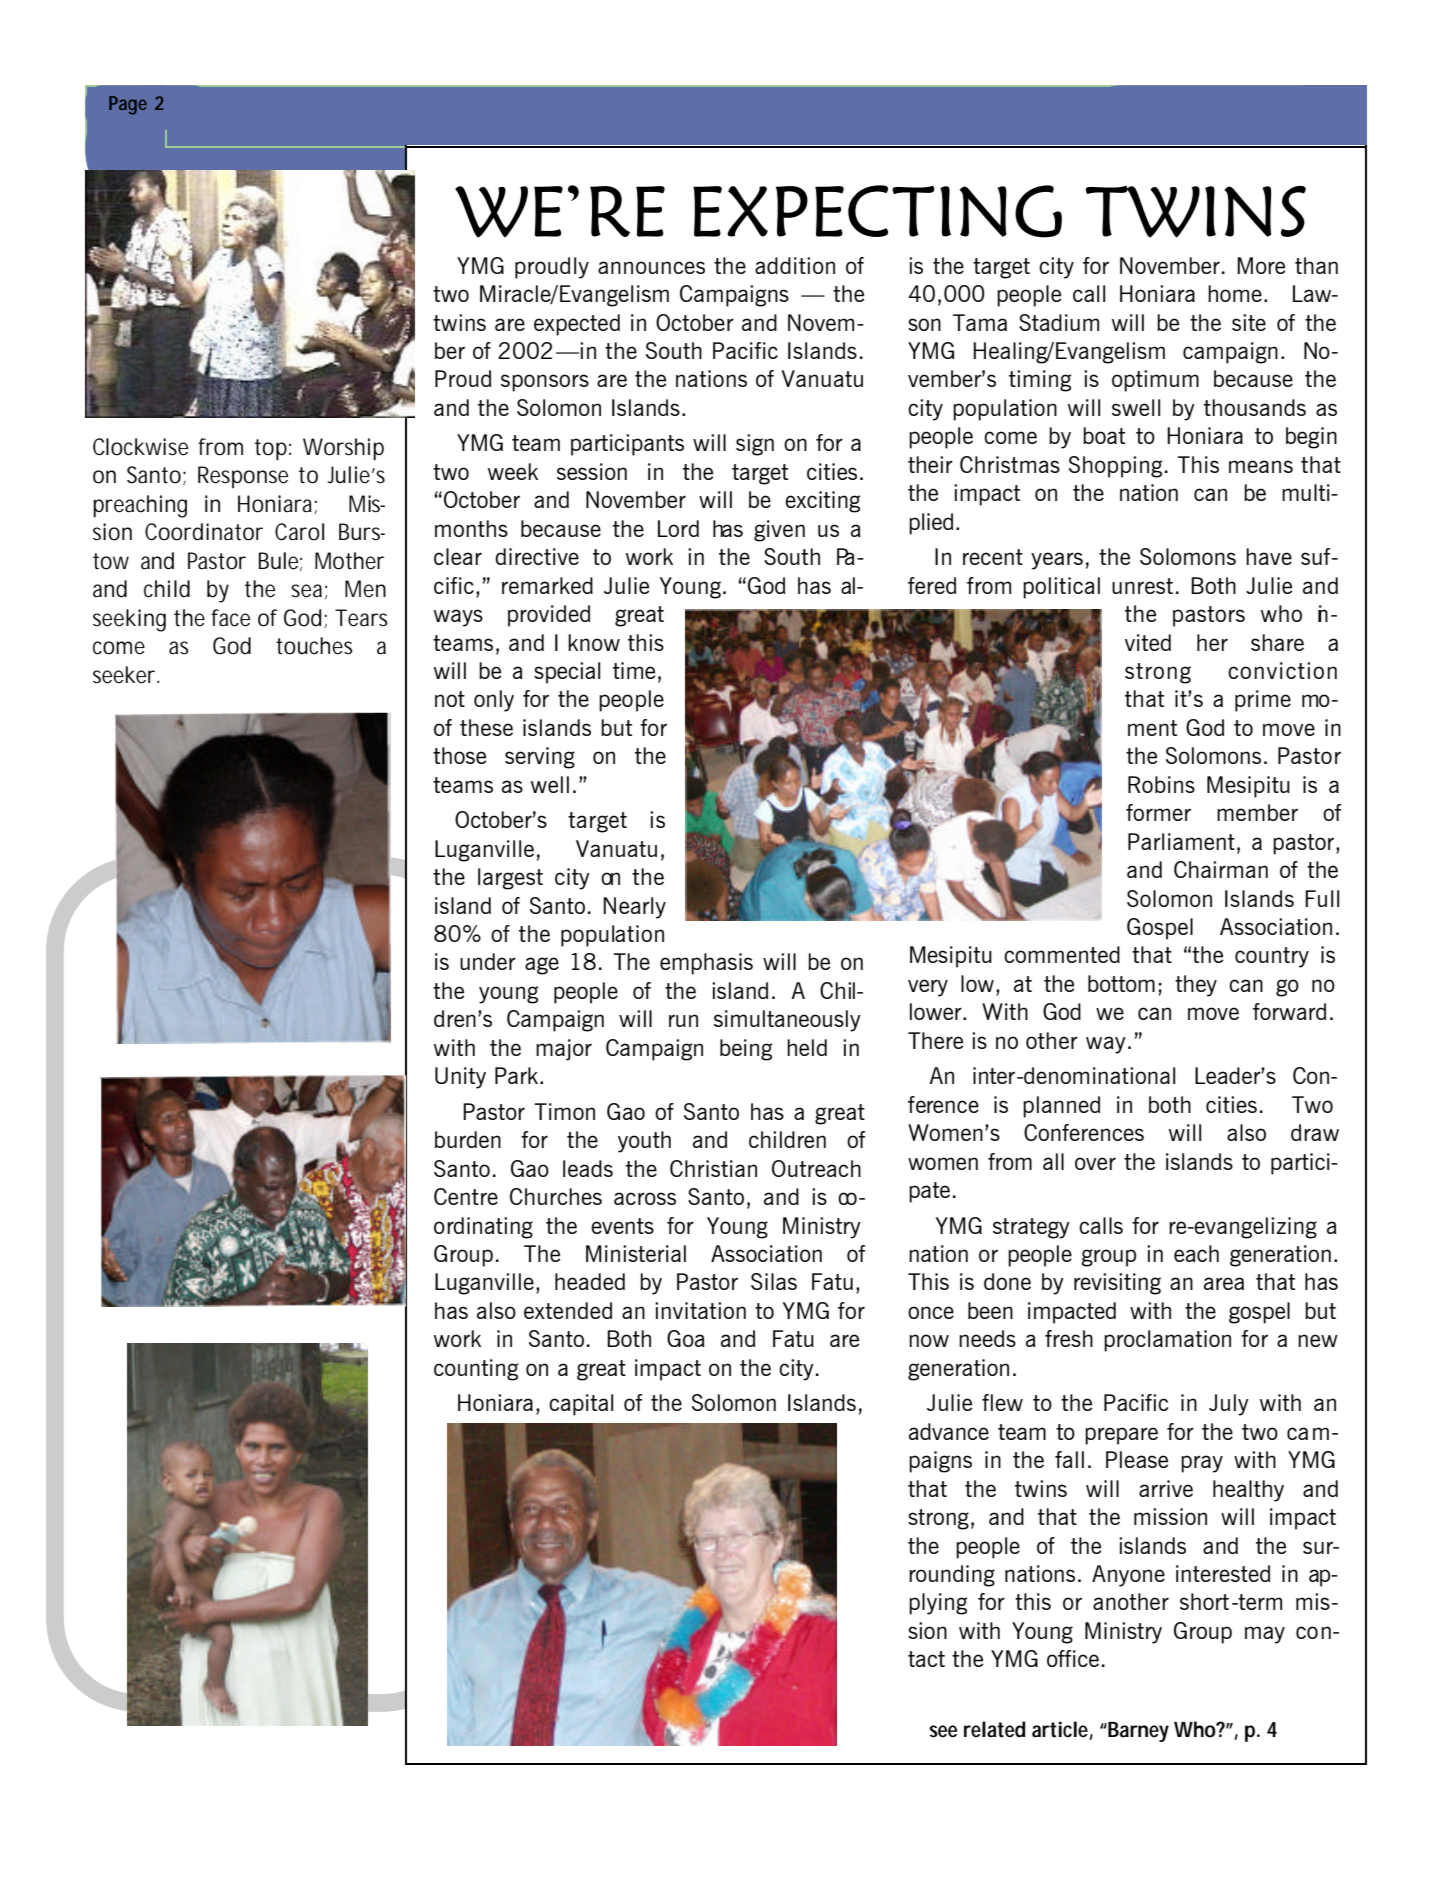 The height and width of the page is (1877, 1450). What do you see at coordinates (634, 670) in the page?
I see `time` at bounding box center [634, 670].
